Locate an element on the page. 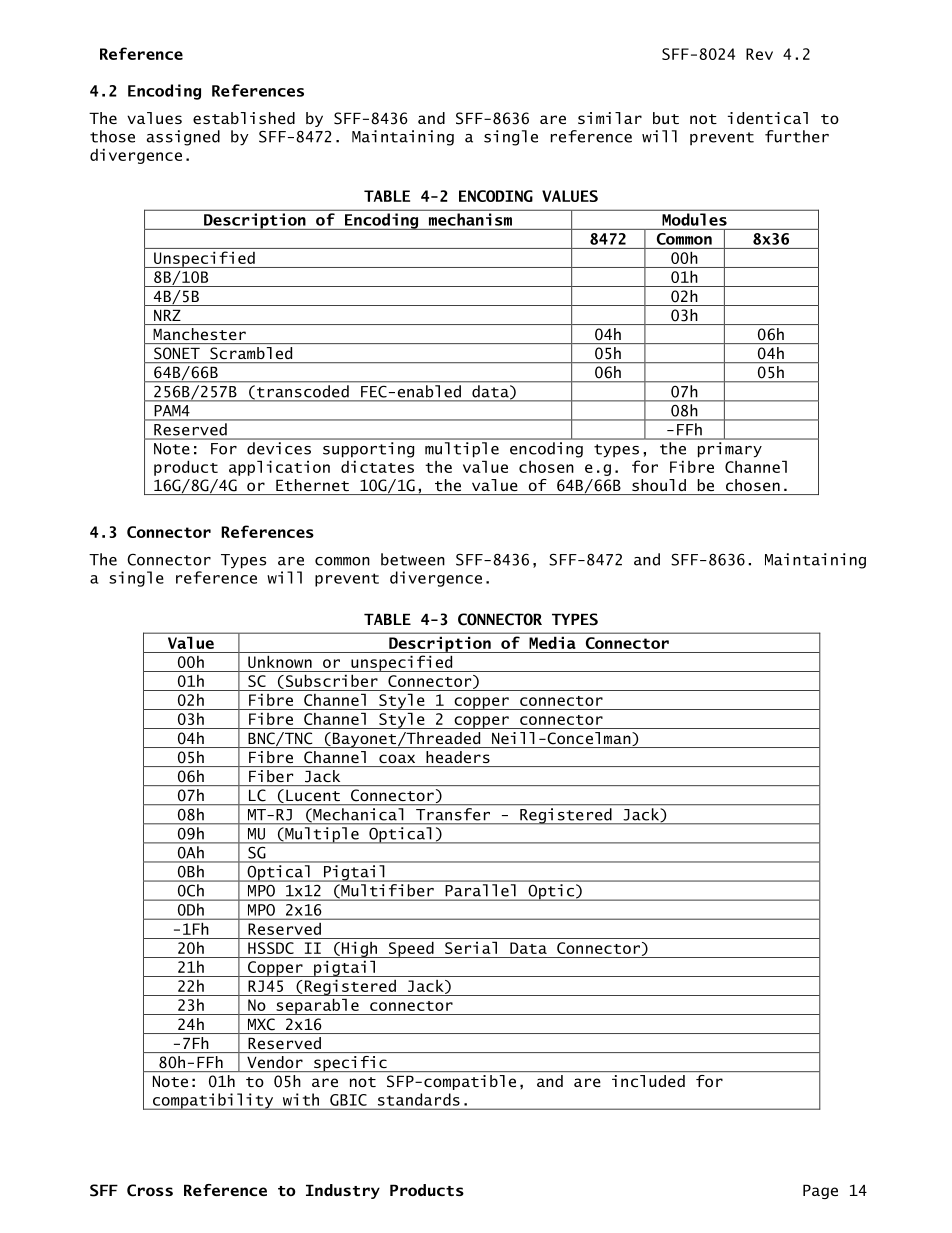  coax is located at coordinates (397, 758).
